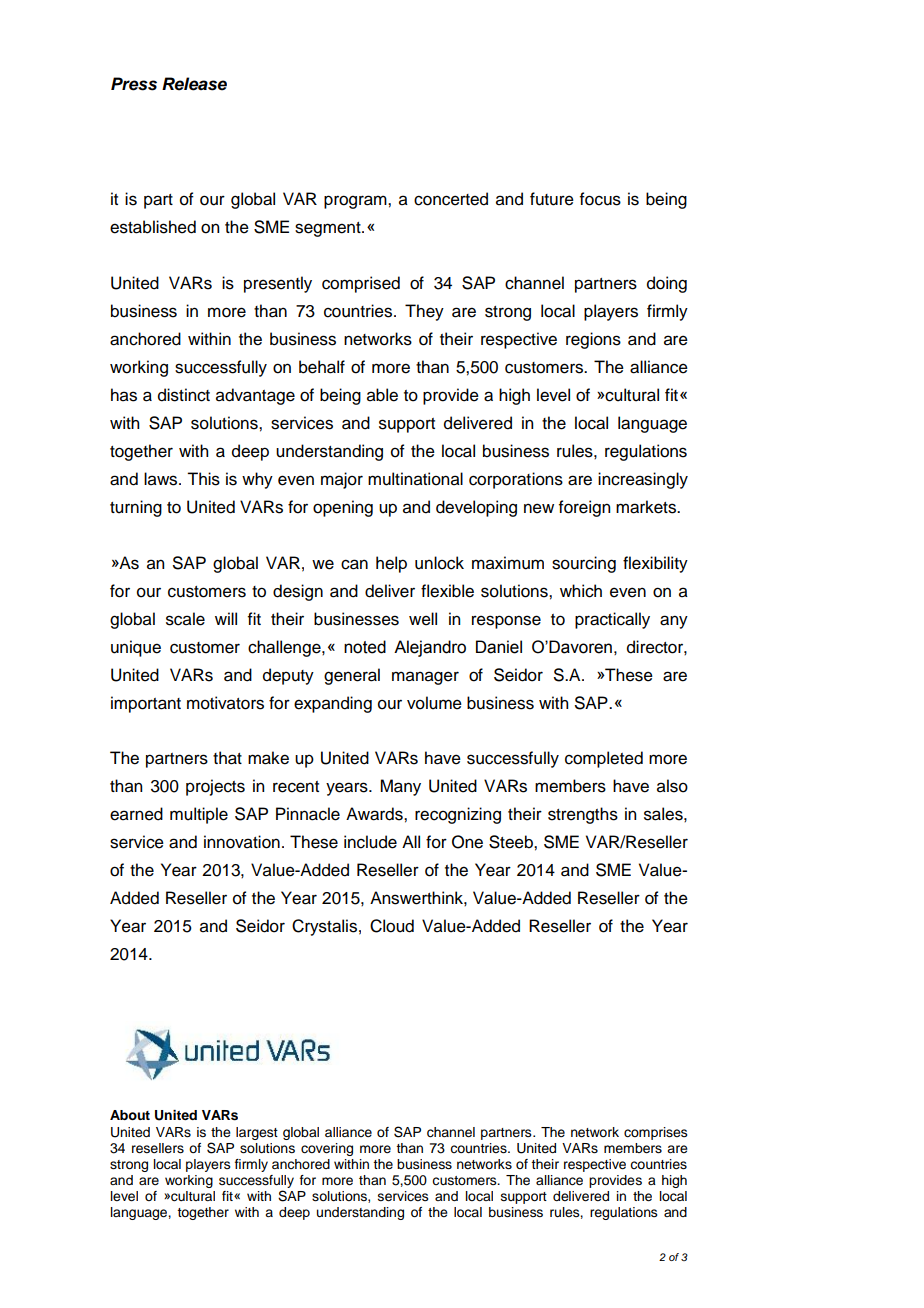 The image size is (924, 1308). Describe the element at coordinates (424, 312) in the image. I see `They` at that location.
